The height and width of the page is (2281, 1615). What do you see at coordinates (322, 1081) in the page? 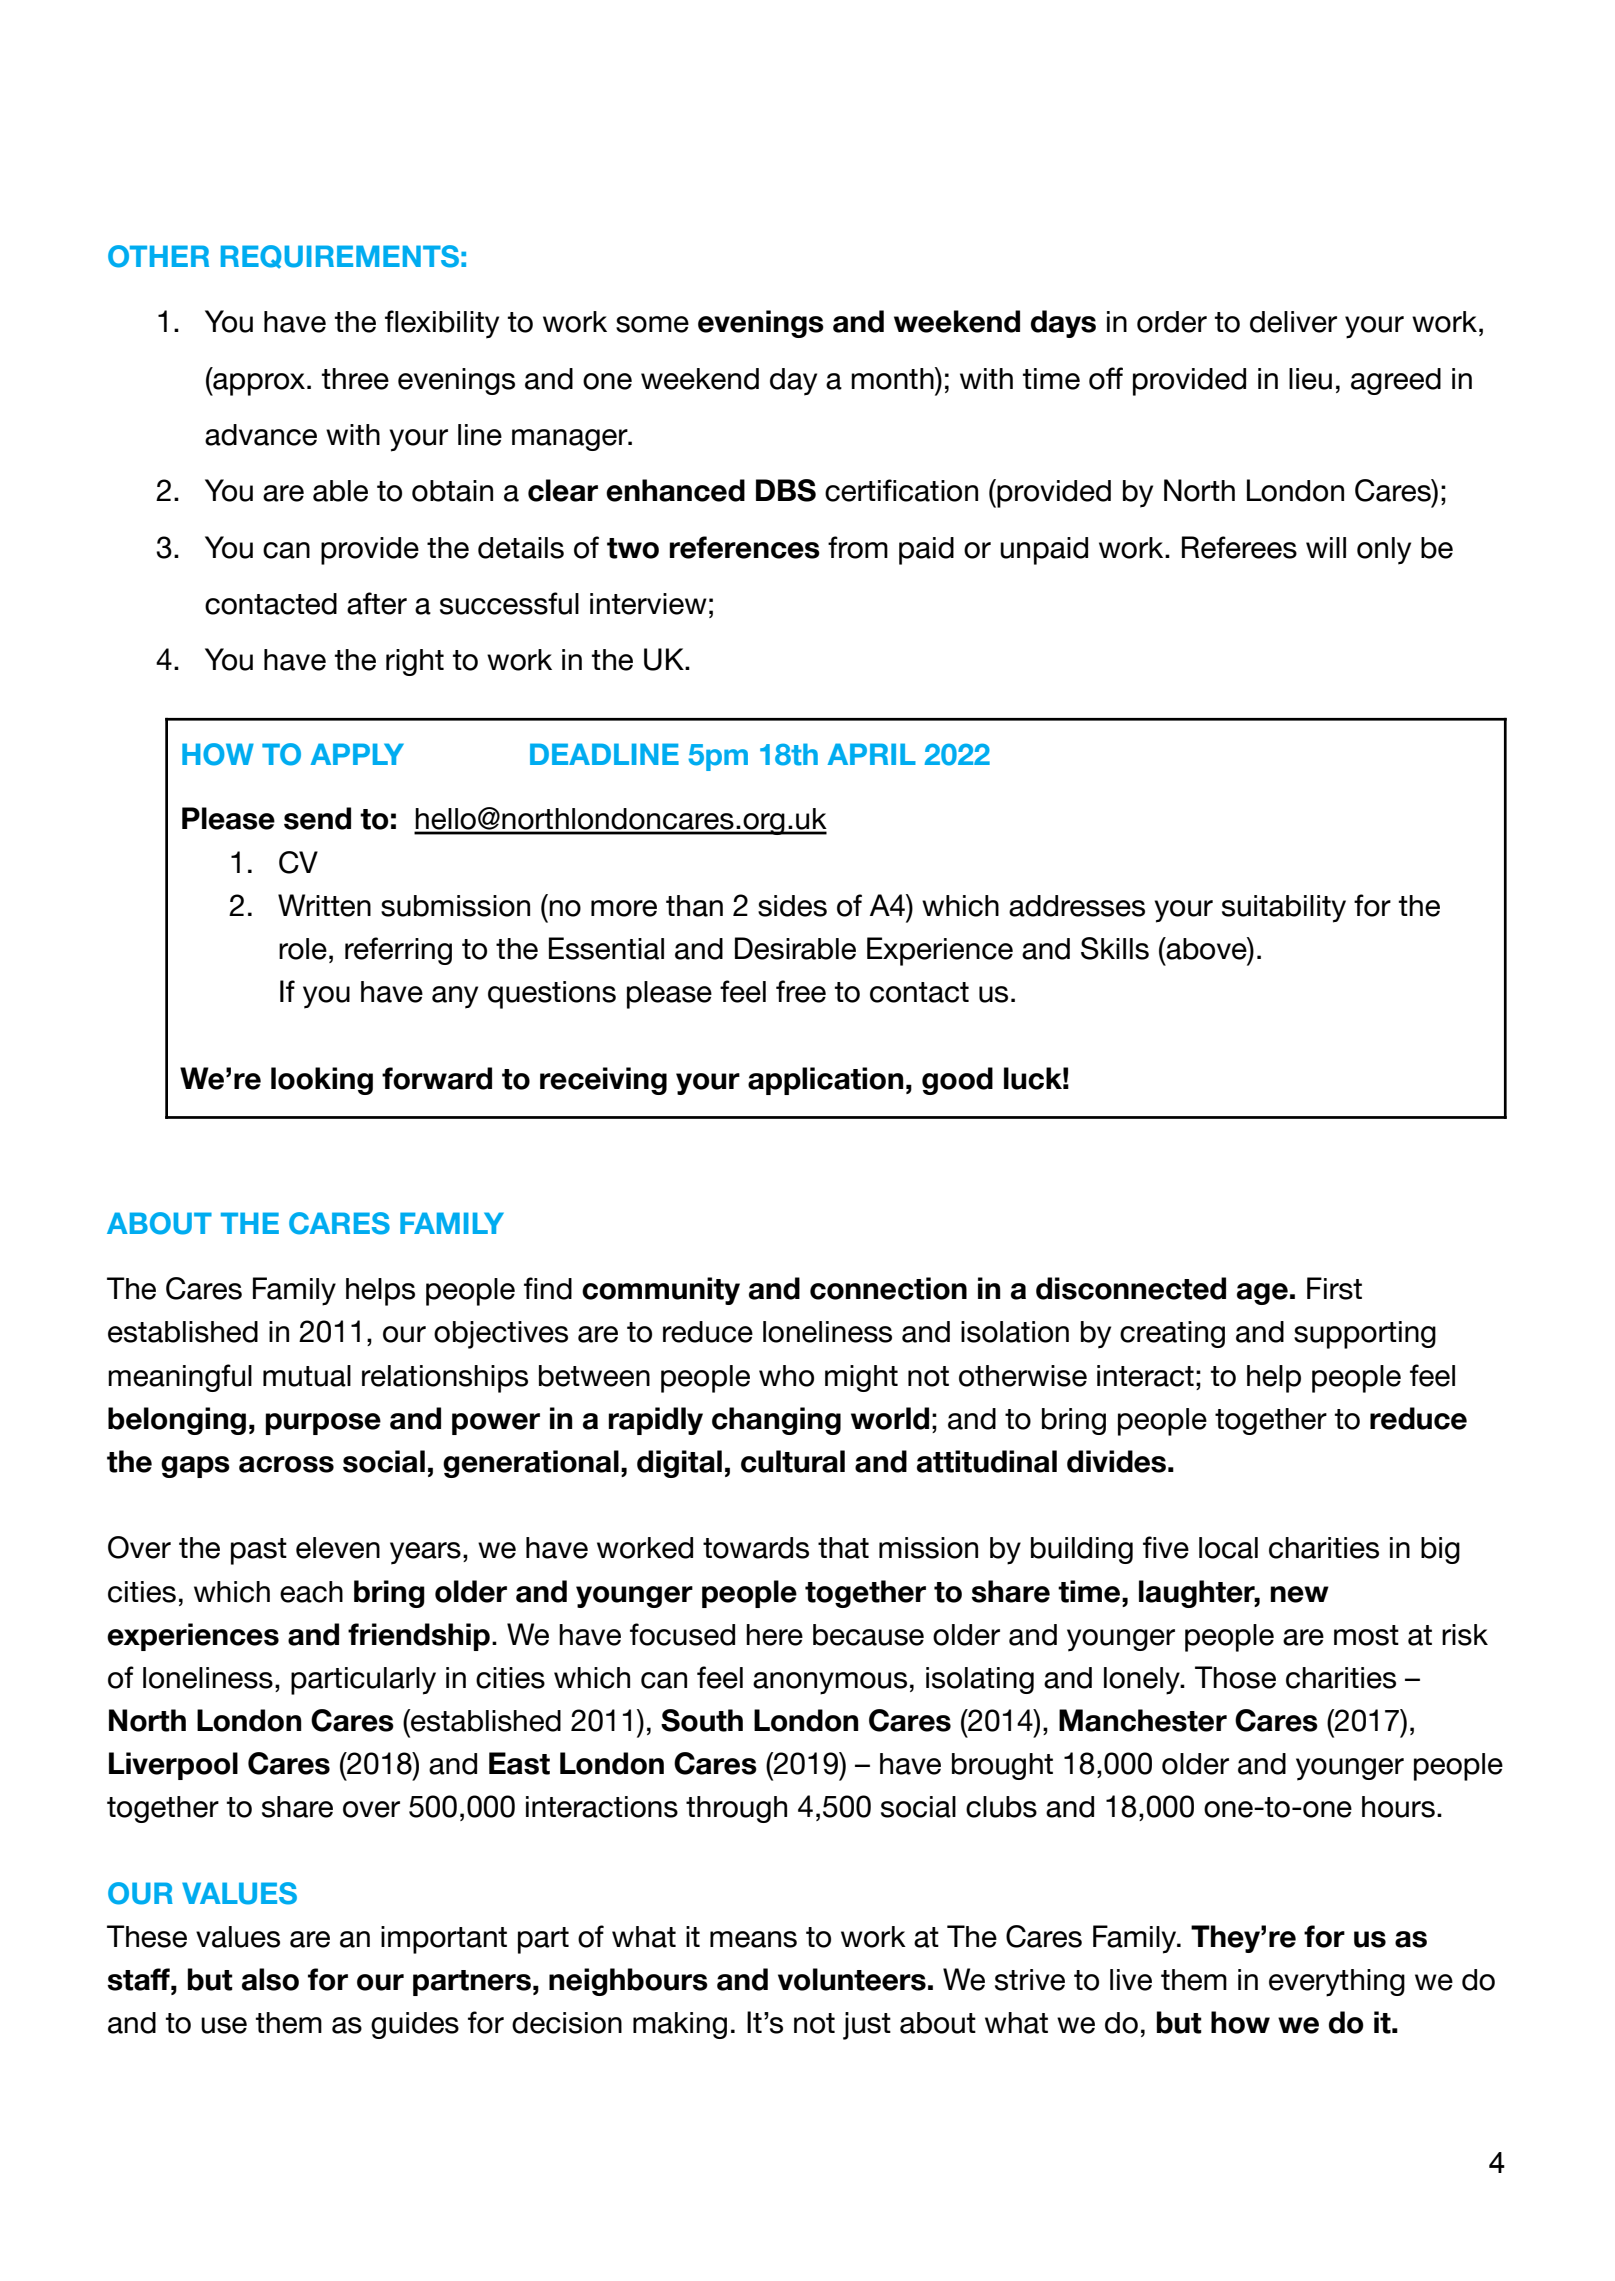
I see `looking` at bounding box center [322, 1081].
